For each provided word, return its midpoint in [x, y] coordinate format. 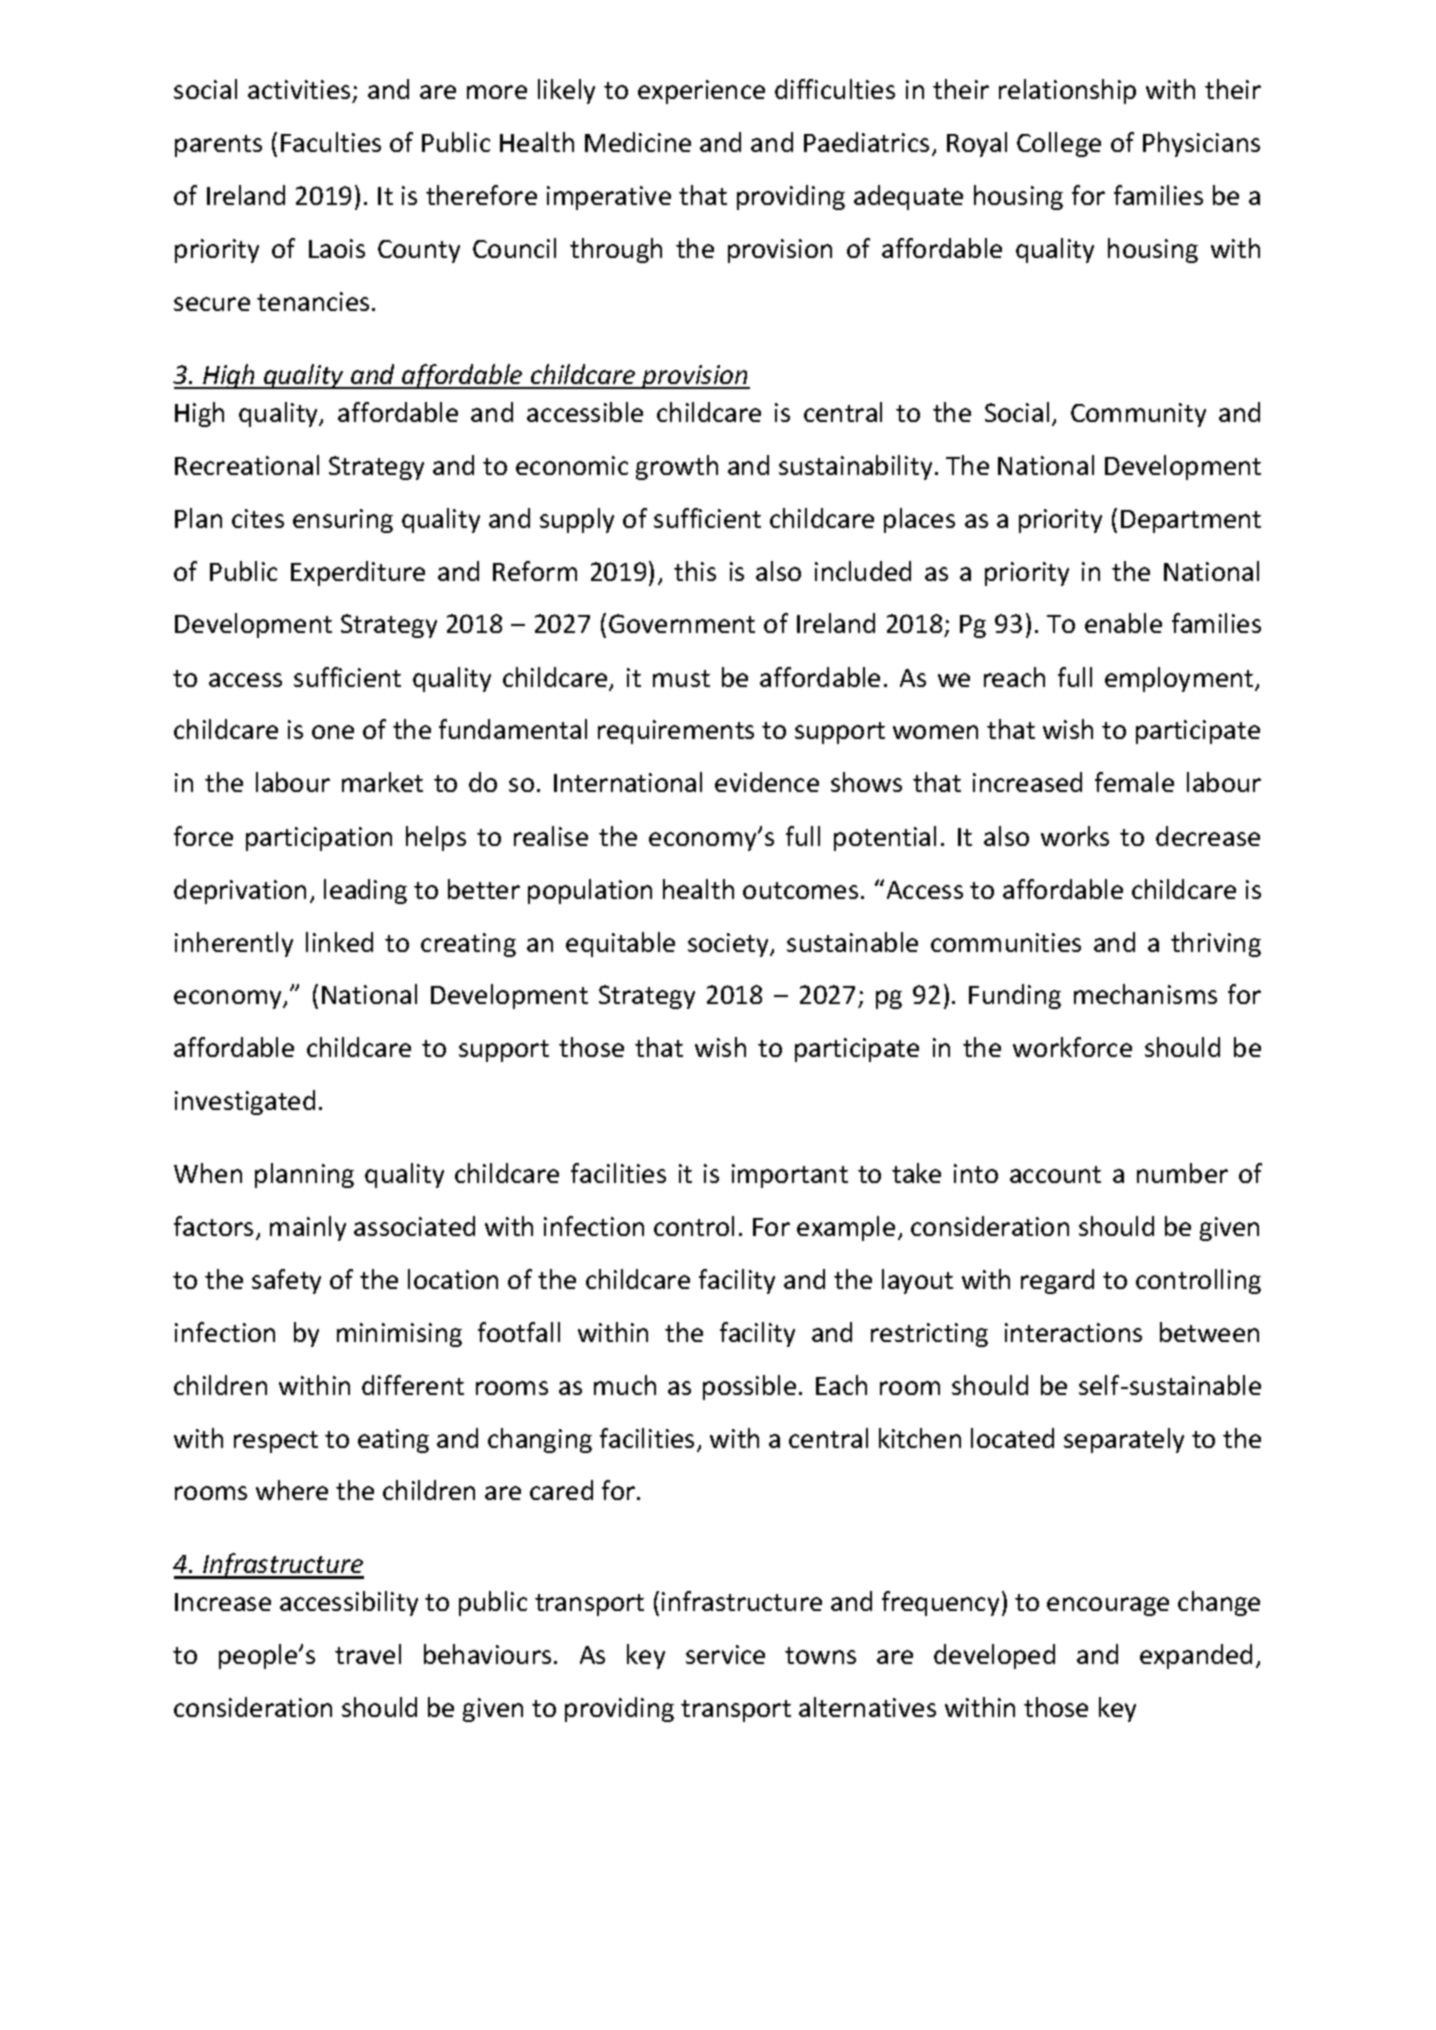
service [725, 1654]
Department [1191, 521]
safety [286, 1281]
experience [701, 92]
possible [749, 1387]
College [1059, 144]
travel [368, 1654]
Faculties [331, 142]
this [695, 571]
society [730, 945]
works [1075, 836]
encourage [1108, 1606]
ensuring [343, 521]
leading [365, 891]
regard [1057, 1281]
